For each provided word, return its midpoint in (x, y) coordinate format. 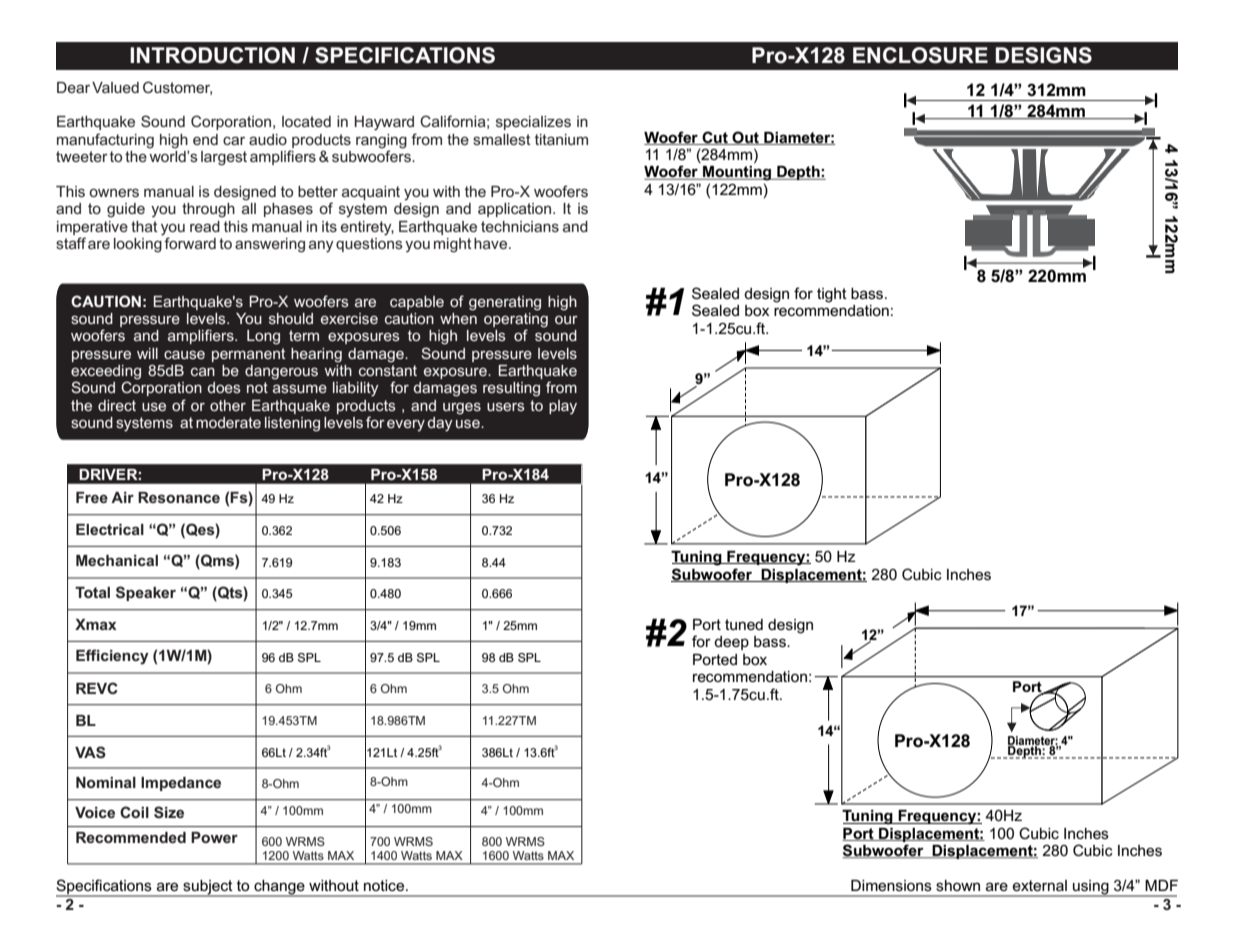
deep (731, 643)
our (566, 320)
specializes (533, 123)
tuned (744, 624)
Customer (177, 88)
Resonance (179, 497)
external (1040, 885)
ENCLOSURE (920, 55)
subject (208, 888)
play (563, 407)
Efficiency (112, 657)
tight (832, 295)
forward (190, 243)
